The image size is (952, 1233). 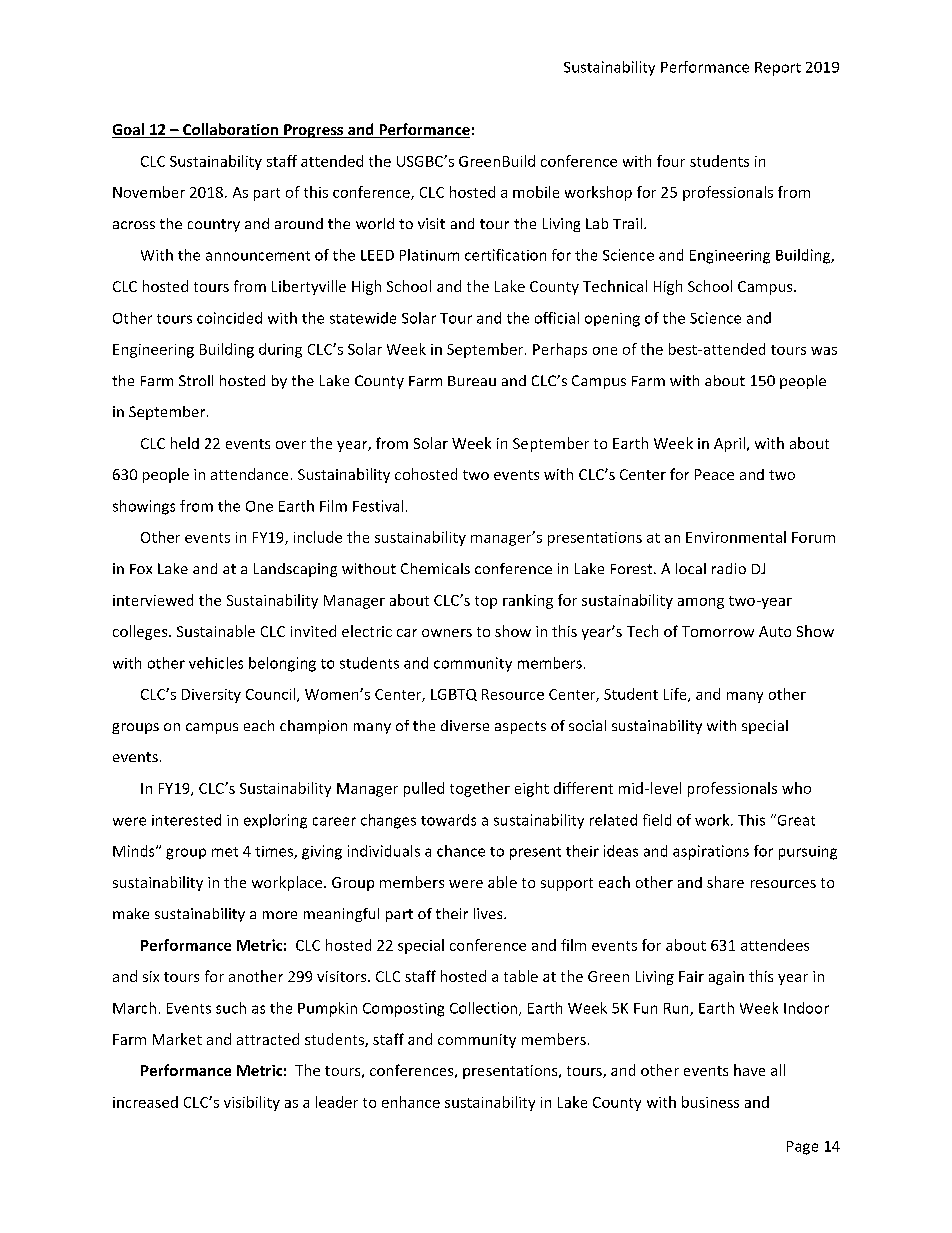 What do you see at coordinates (230, 130) in the screenshot?
I see `Collaboration` at bounding box center [230, 130].
